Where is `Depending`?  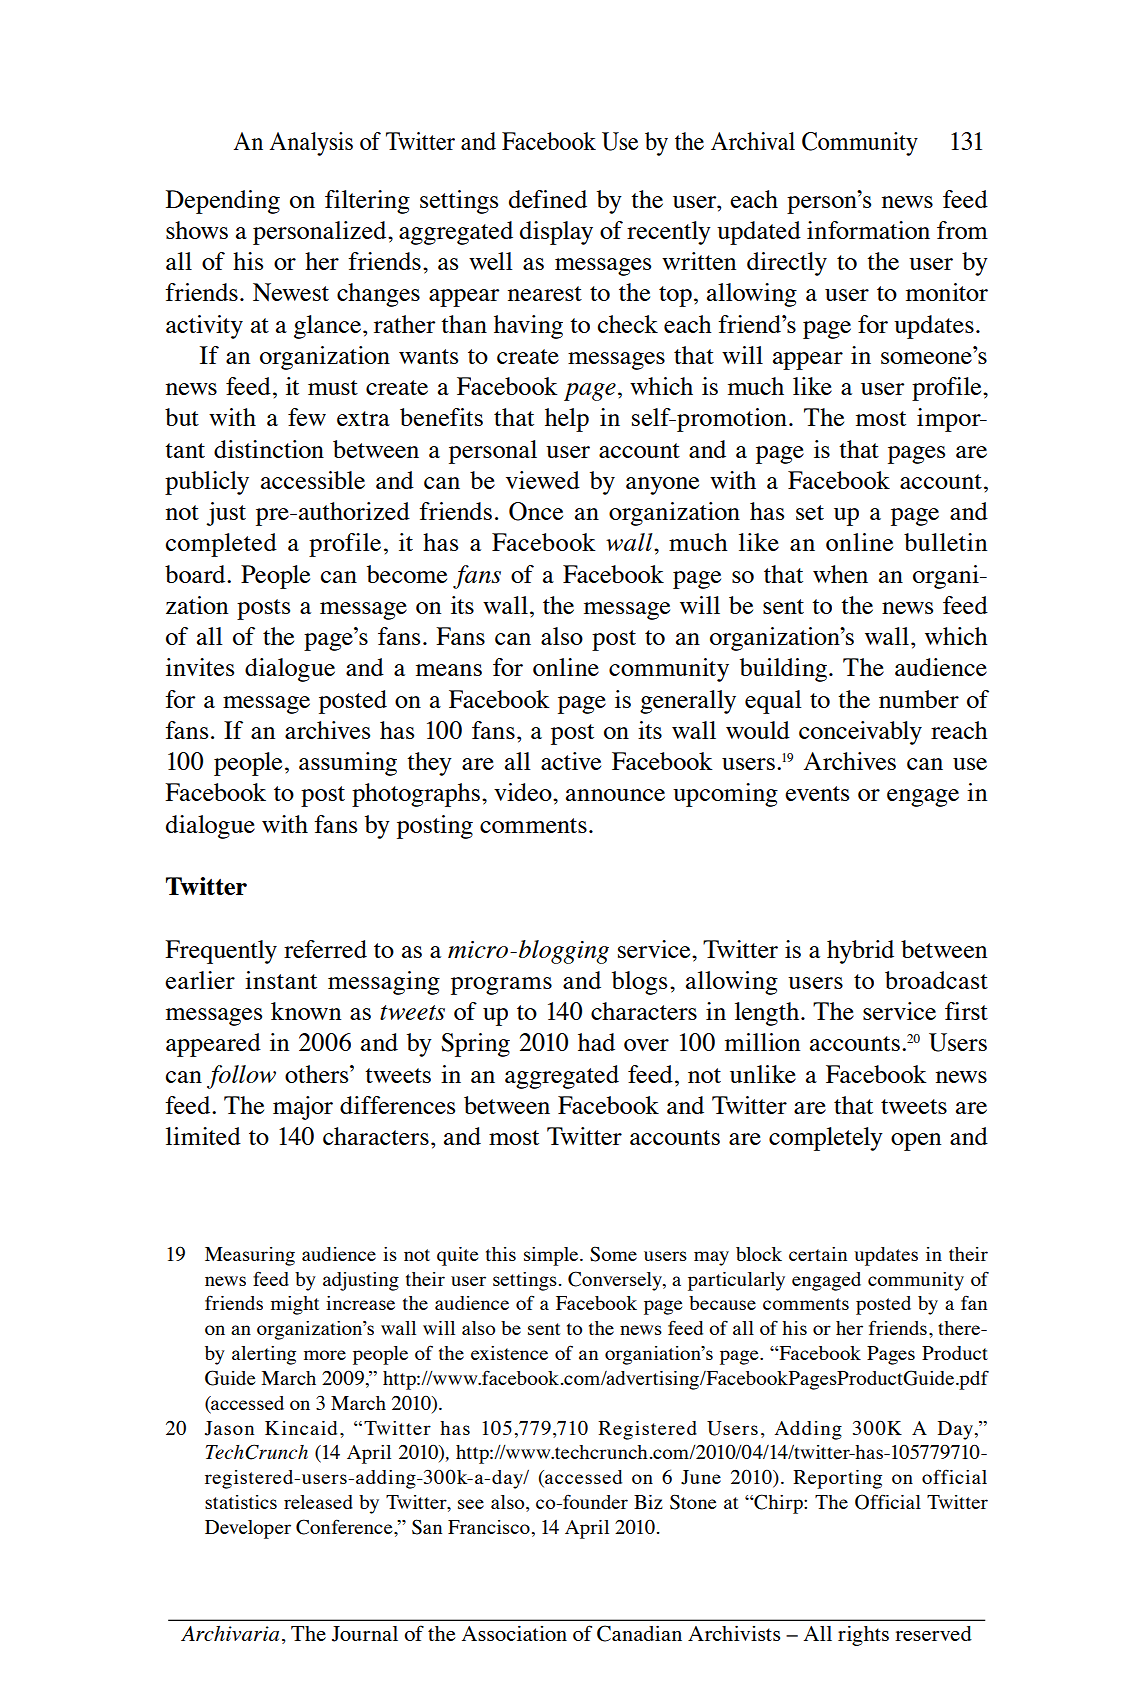
Depending is located at coordinates (223, 202).
